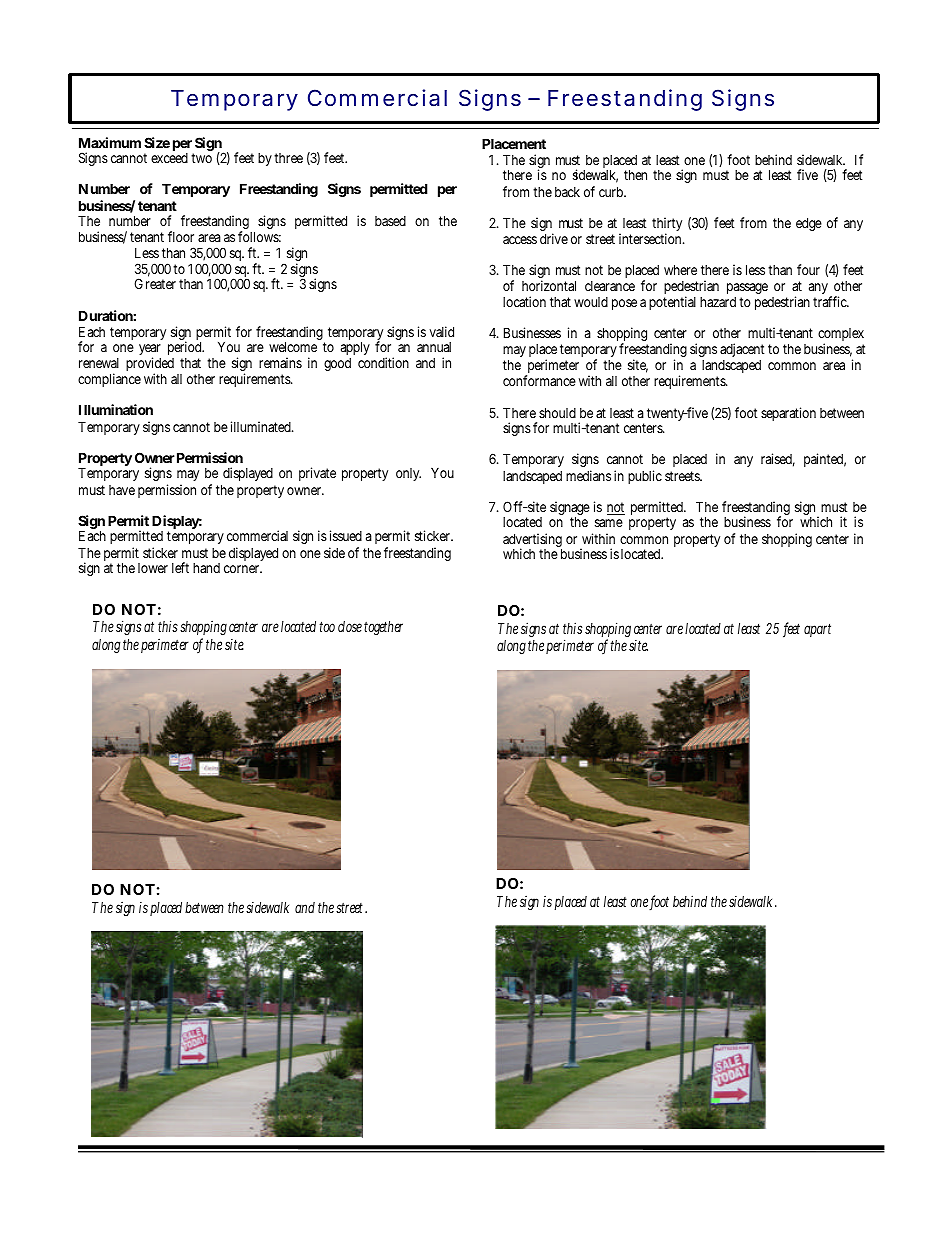  I want to click on location, so click(524, 301).
